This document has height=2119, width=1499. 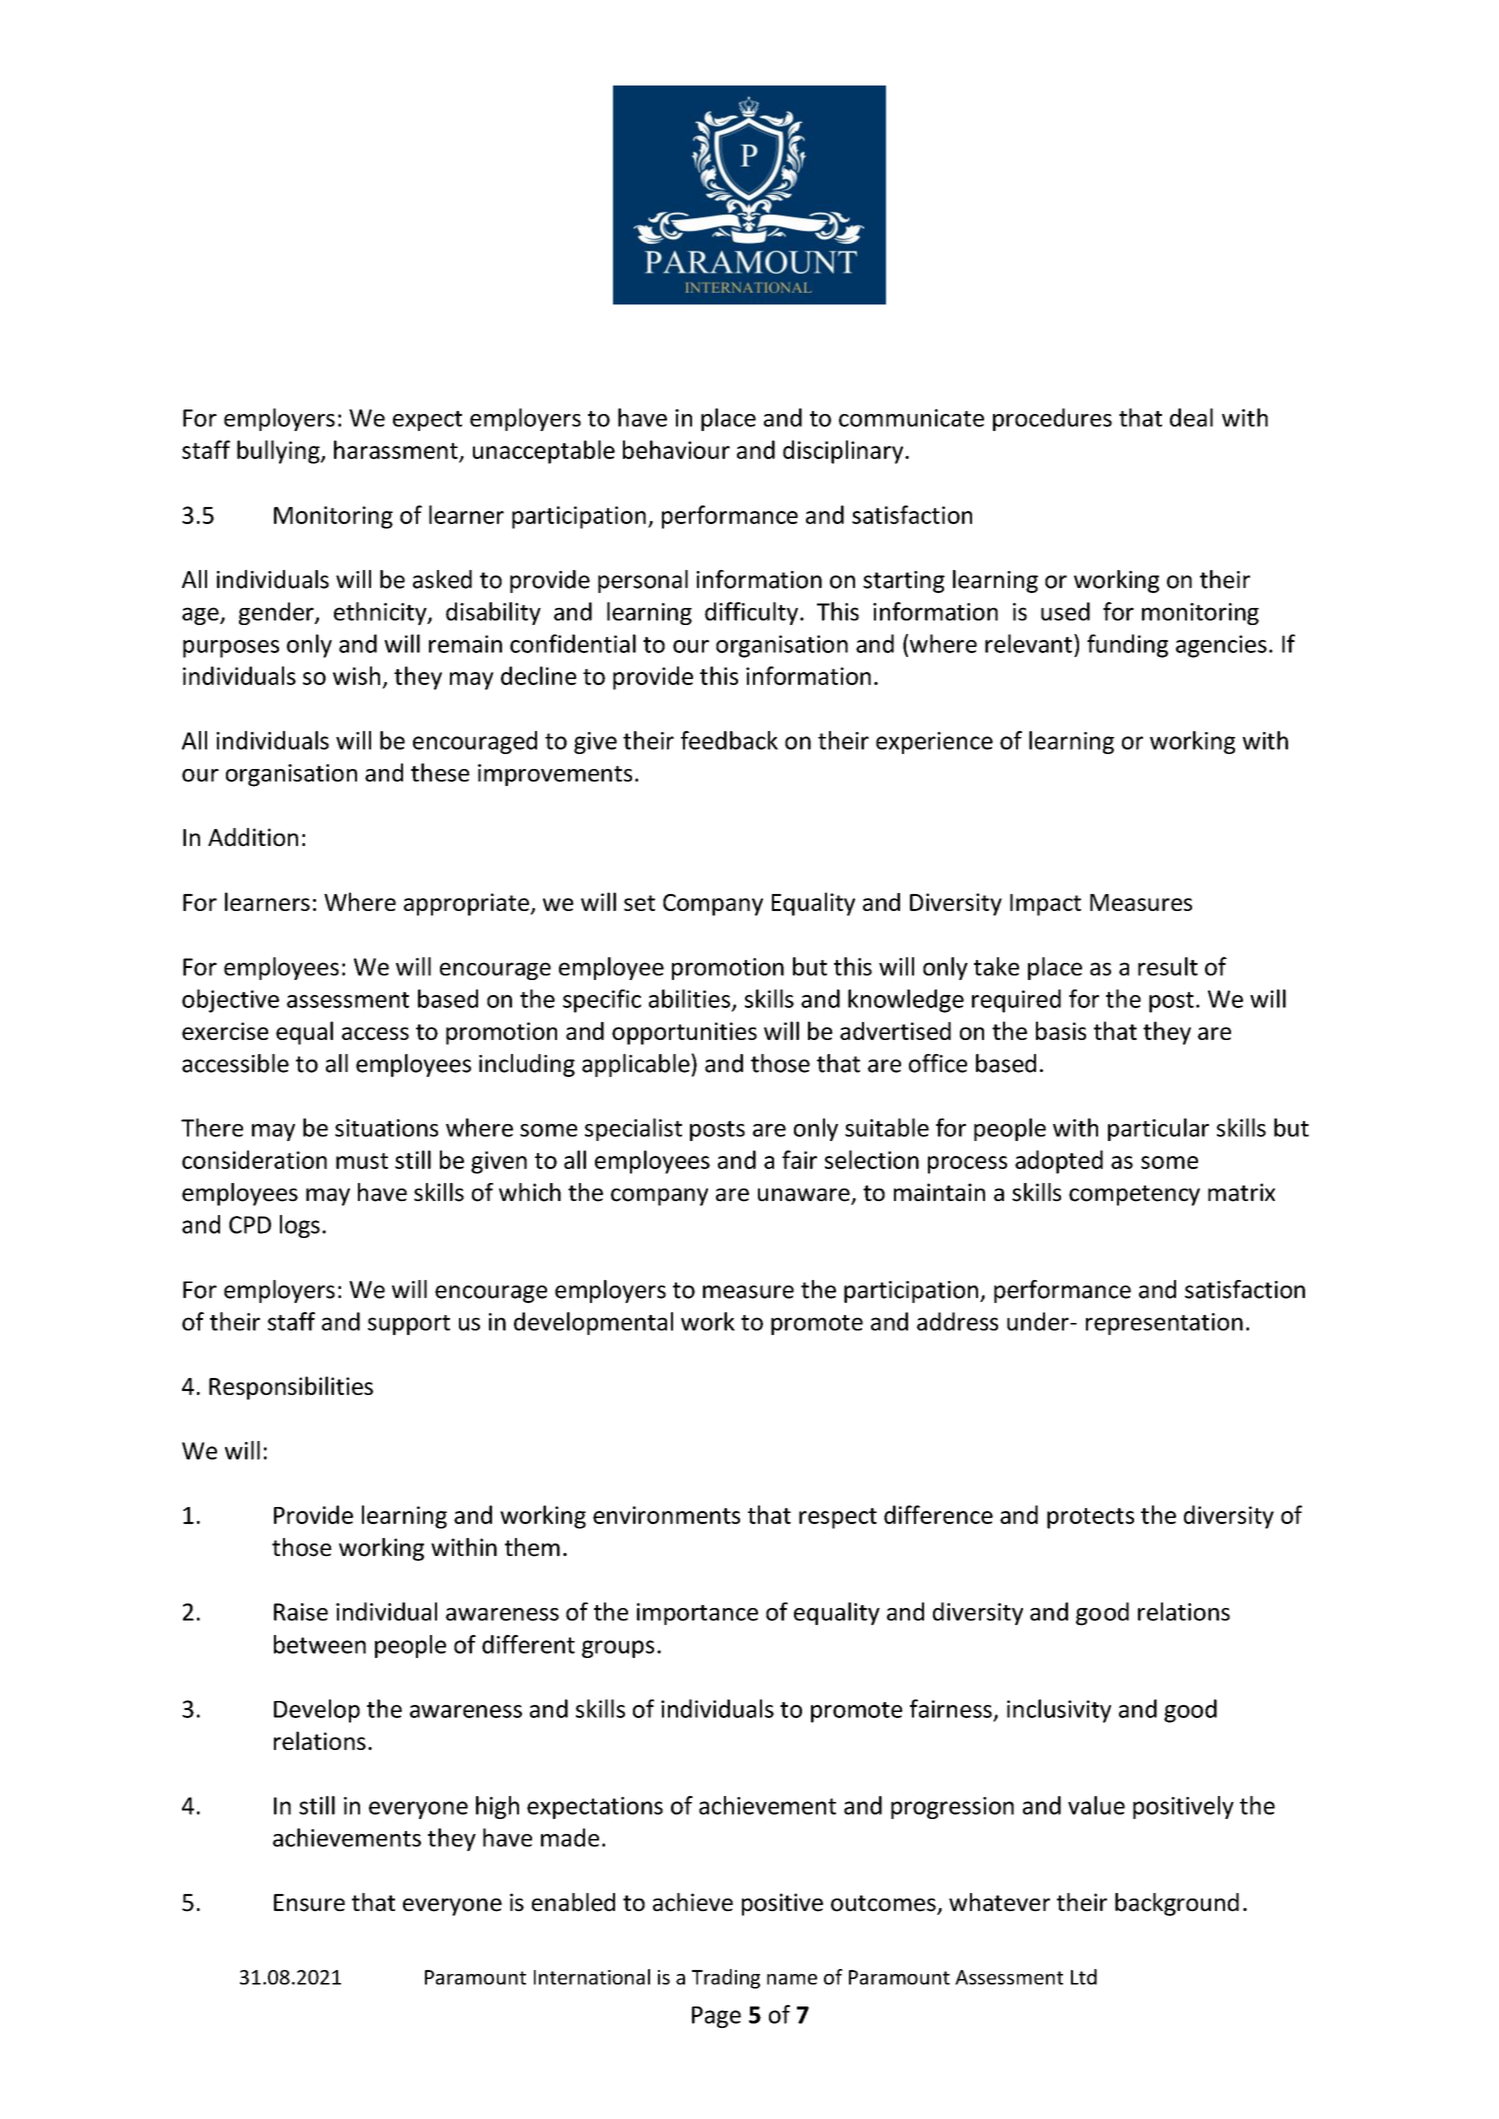 What do you see at coordinates (1052, 419) in the document?
I see `procedures` at bounding box center [1052, 419].
